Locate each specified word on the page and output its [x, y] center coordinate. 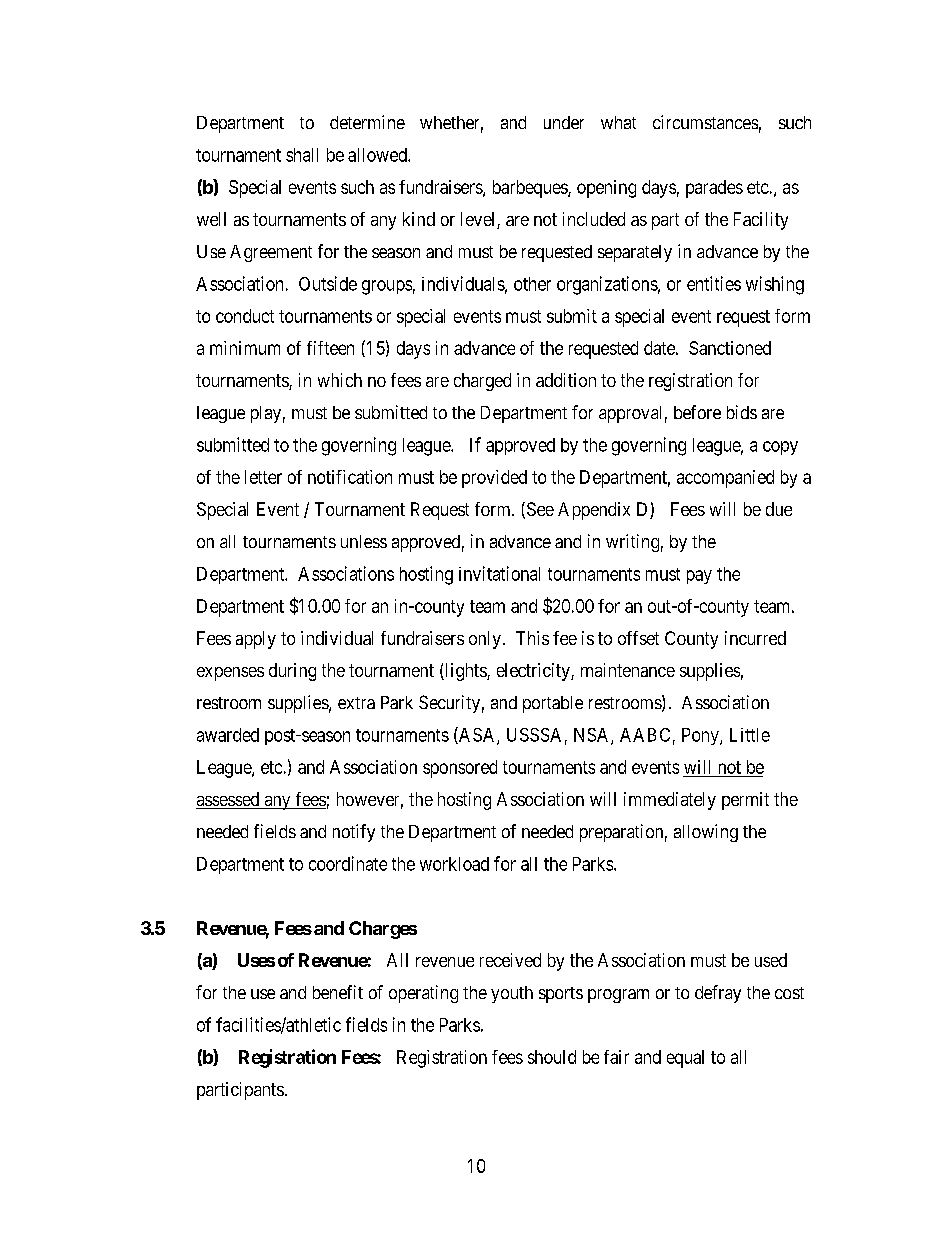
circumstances [705, 122]
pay [699, 577]
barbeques [531, 189]
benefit [338, 992]
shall [302, 155]
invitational [499, 573]
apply [256, 640]
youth [512, 994]
